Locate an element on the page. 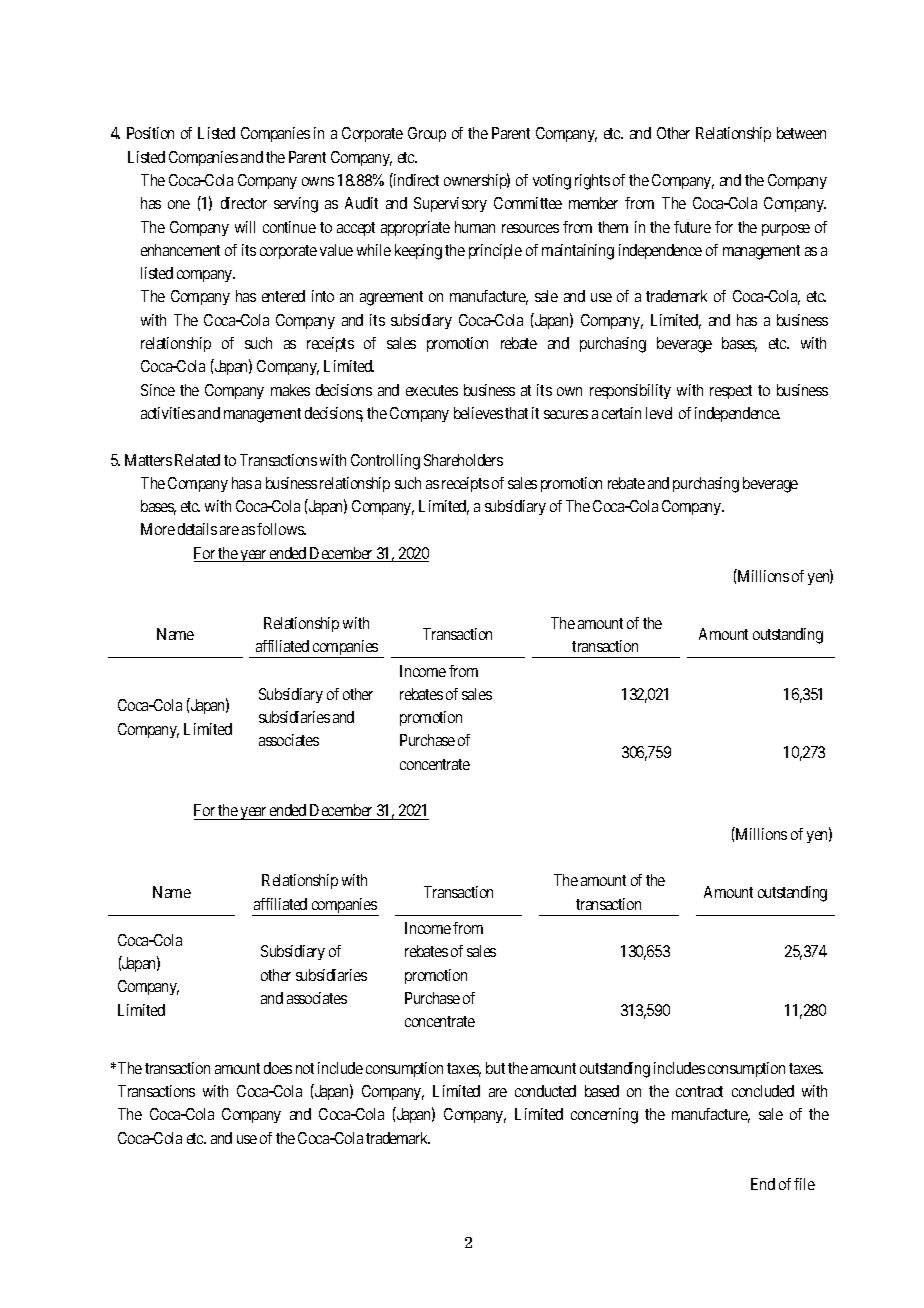  Supervisory is located at coordinates (450, 204).
